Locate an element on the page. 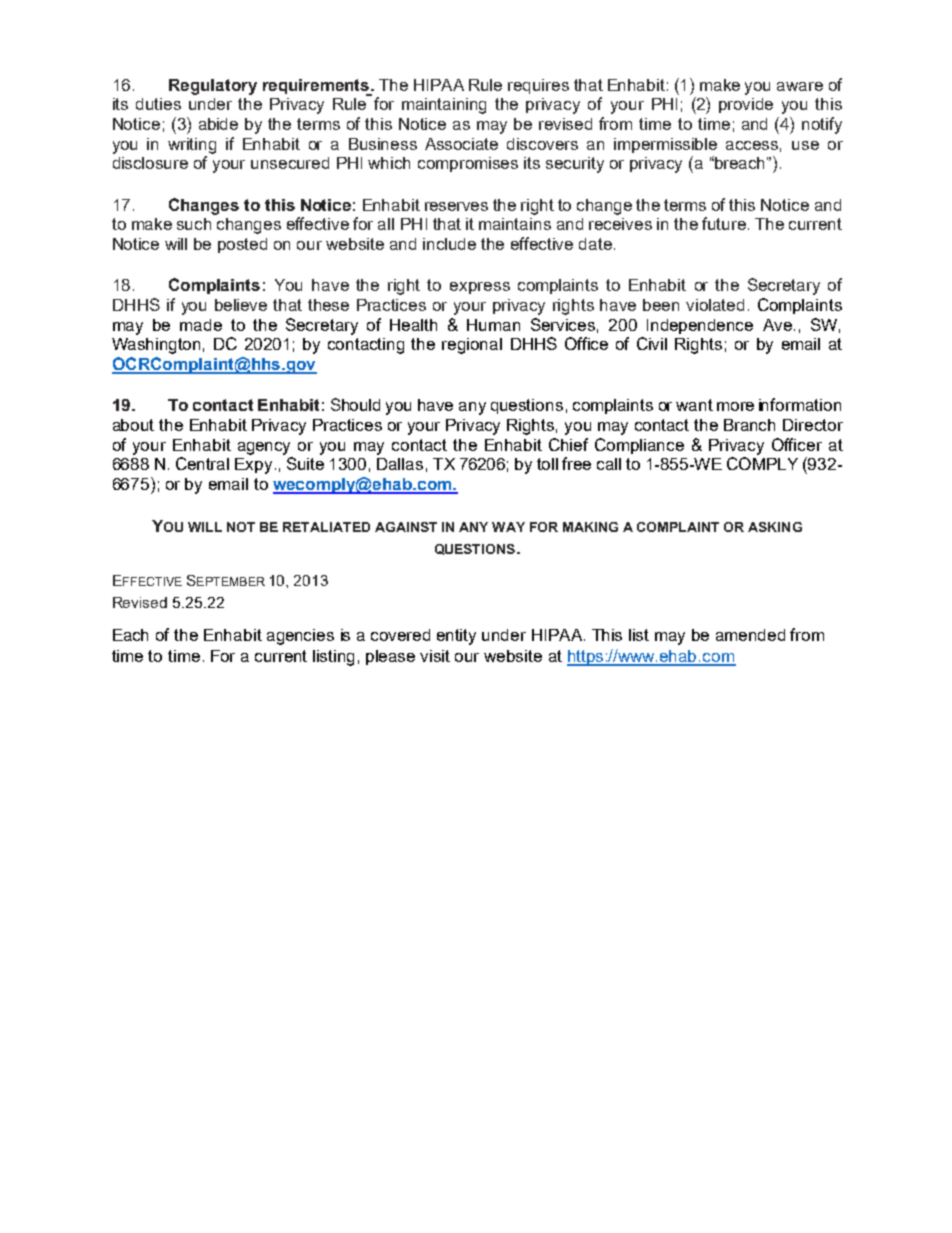  agencies is located at coordinates (300, 637).
